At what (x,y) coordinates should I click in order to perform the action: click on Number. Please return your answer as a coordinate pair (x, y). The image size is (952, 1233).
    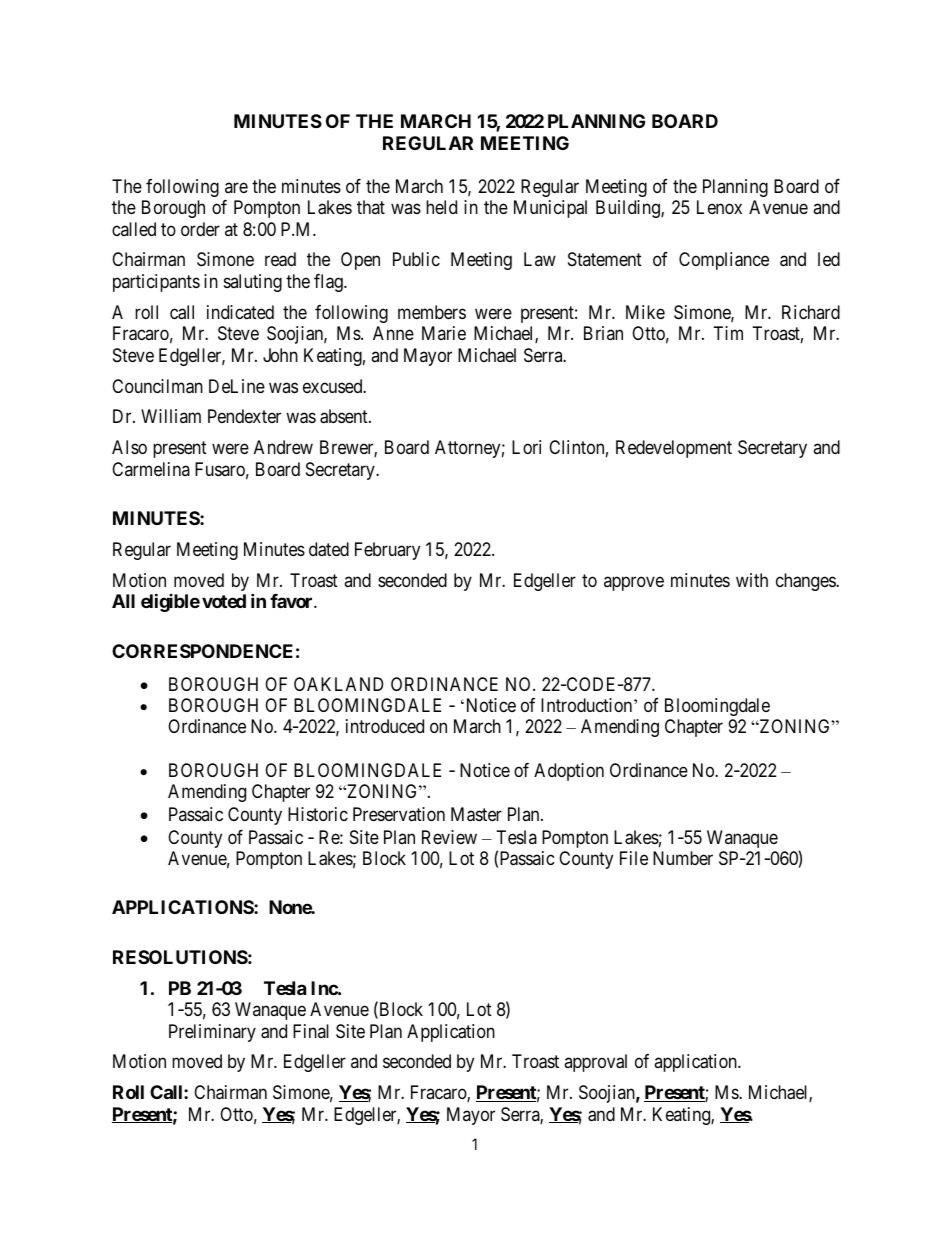
    Looking at the image, I should click on (683, 858).
